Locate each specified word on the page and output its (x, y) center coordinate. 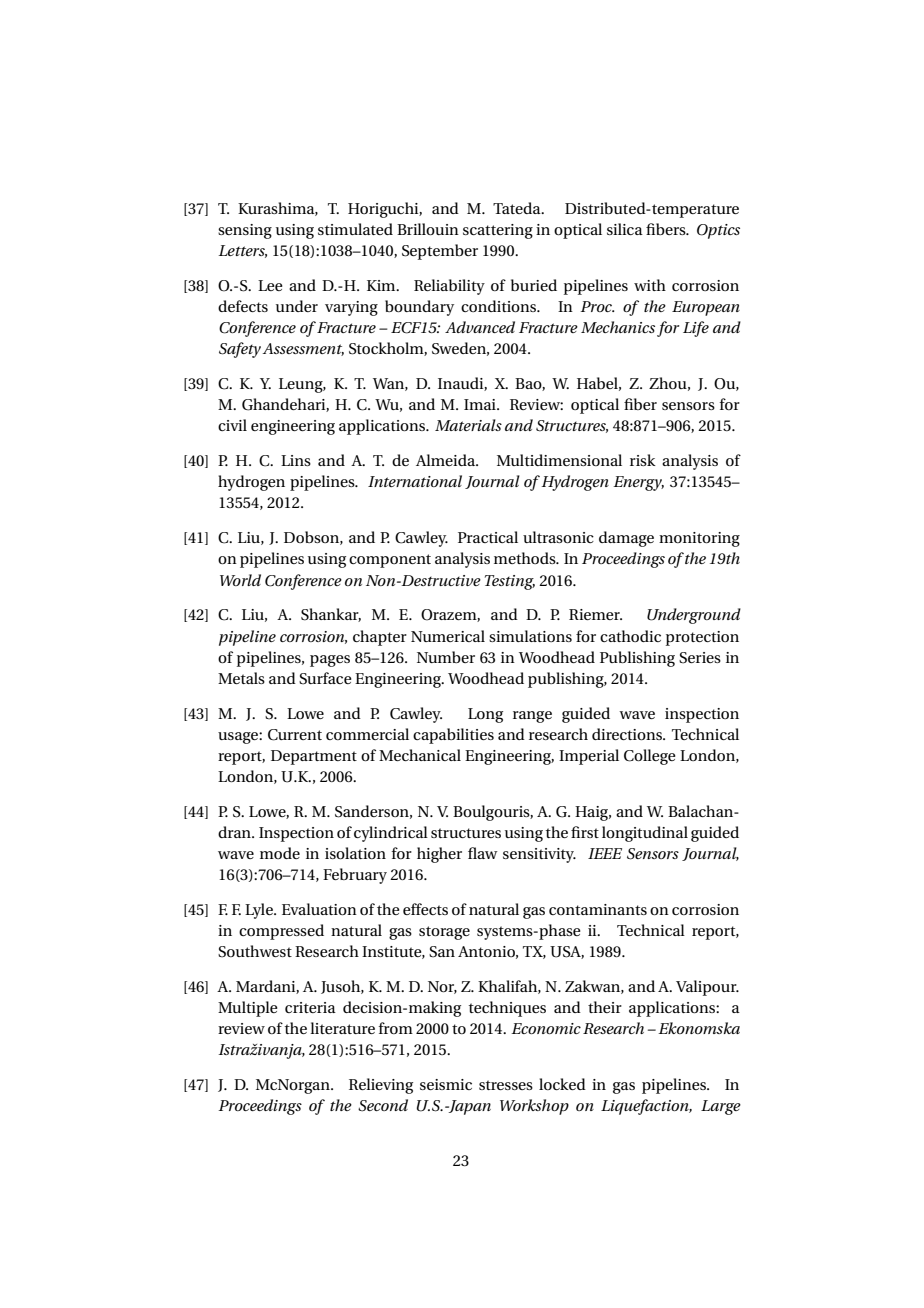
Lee (270, 285)
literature (342, 1028)
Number (446, 657)
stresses (506, 1085)
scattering (498, 231)
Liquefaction (646, 1107)
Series (700, 658)
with (650, 285)
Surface (325, 678)
